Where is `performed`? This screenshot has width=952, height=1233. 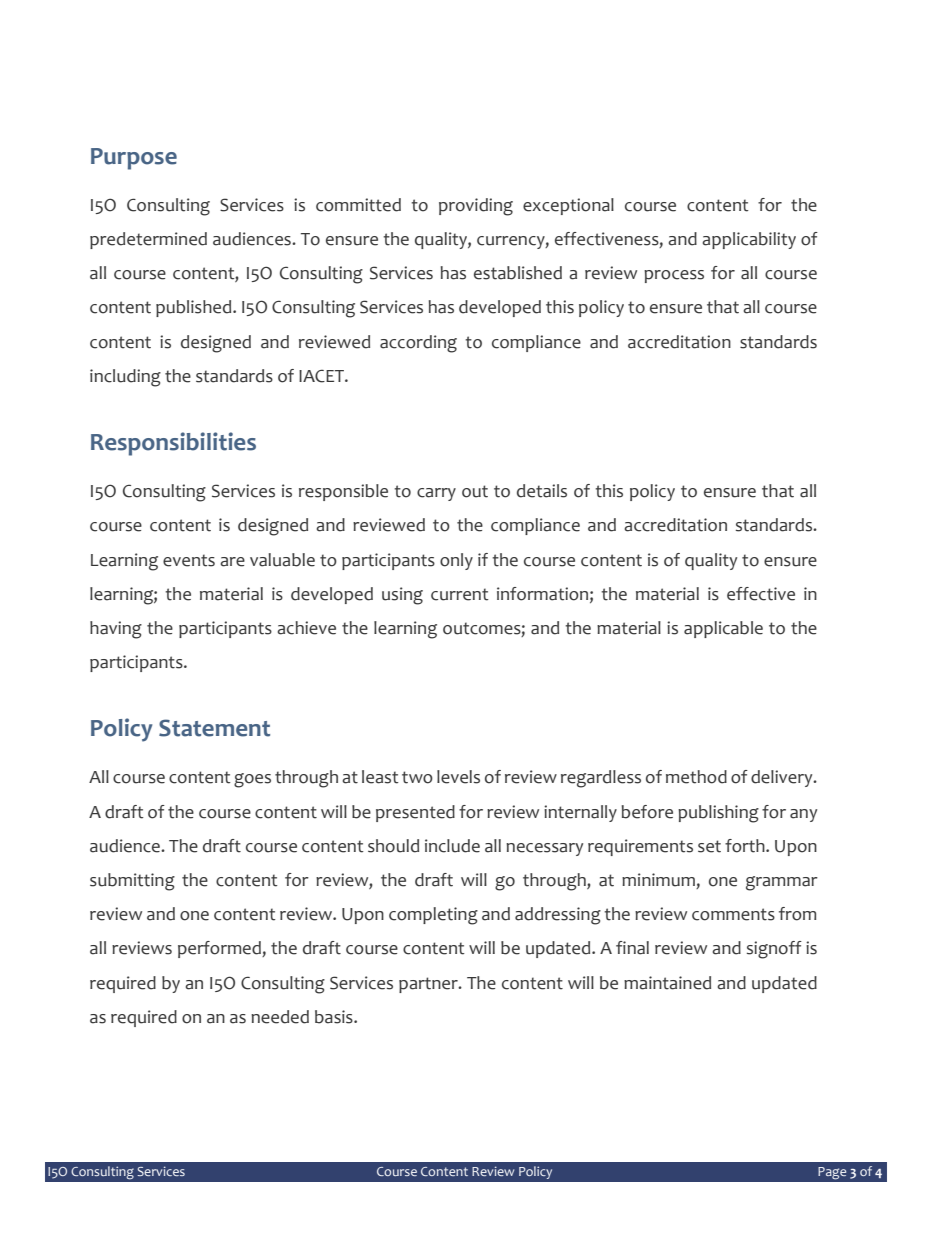 performed is located at coordinates (220, 949).
